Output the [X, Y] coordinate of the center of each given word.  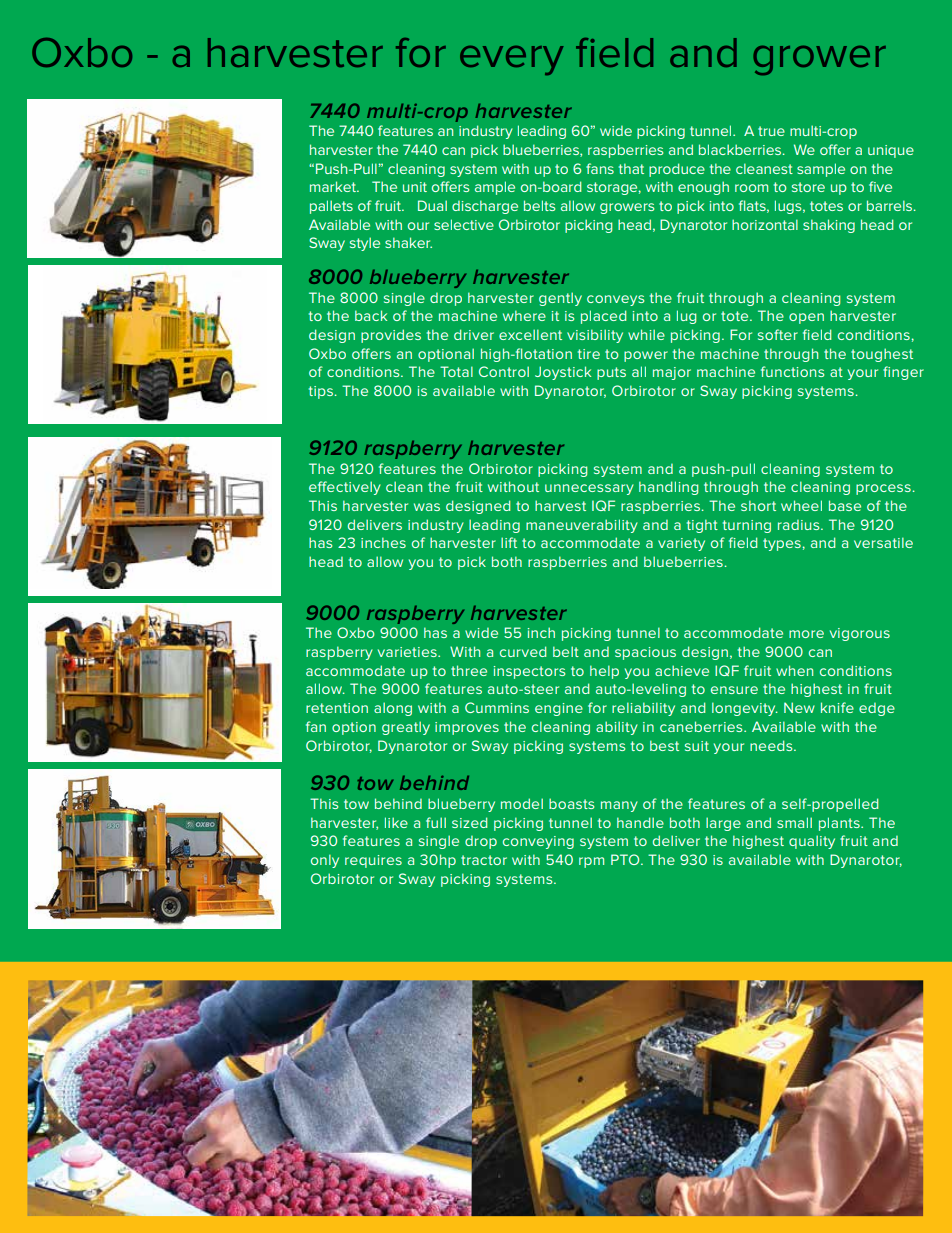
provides [391, 336]
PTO [626, 859]
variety [681, 544]
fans [600, 168]
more [806, 634]
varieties [408, 652]
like [396, 822]
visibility [595, 336]
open [806, 318]
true [771, 131]
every [511, 60]
